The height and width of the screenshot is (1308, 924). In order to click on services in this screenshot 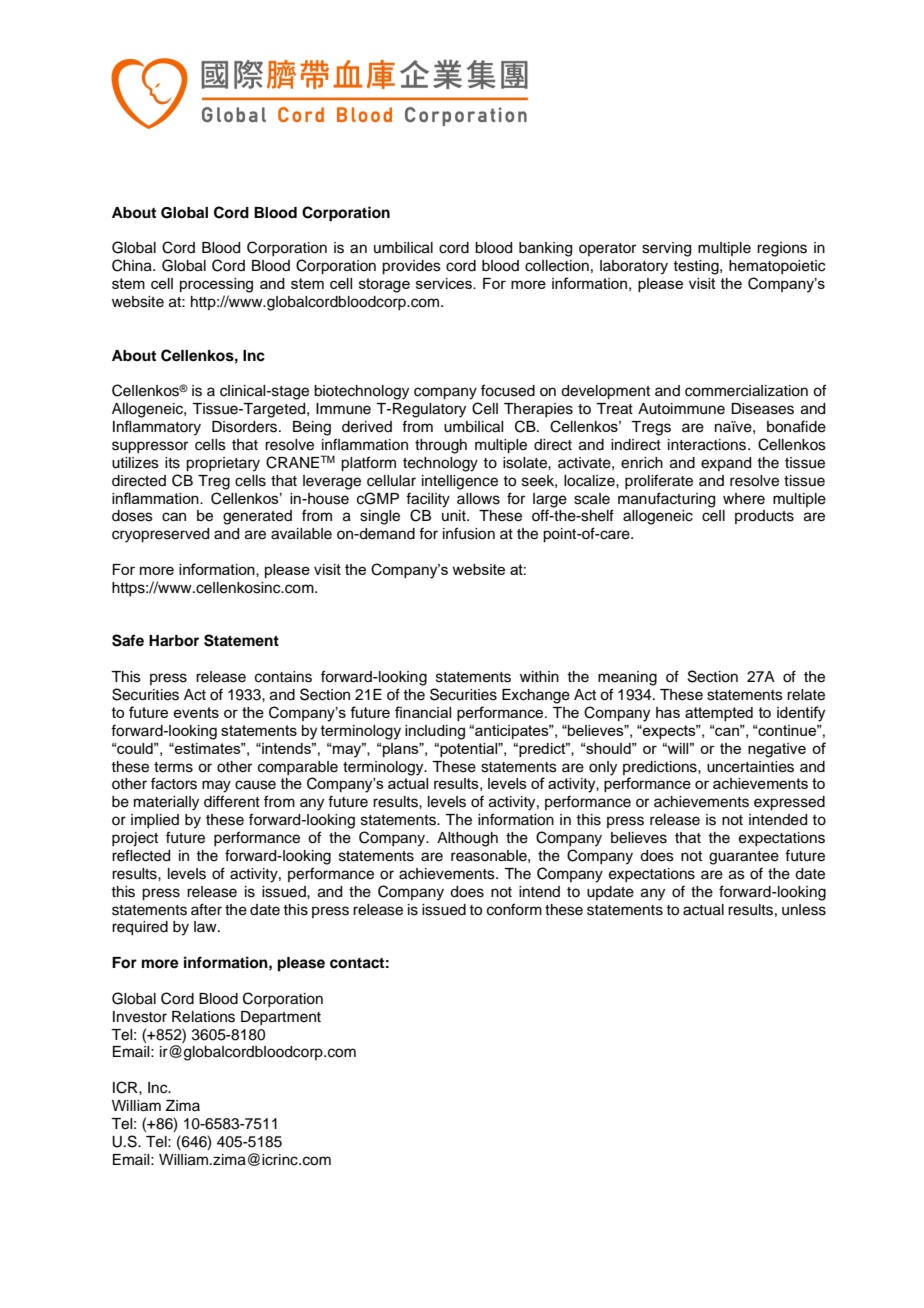, I will do `click(445, 283)`.
